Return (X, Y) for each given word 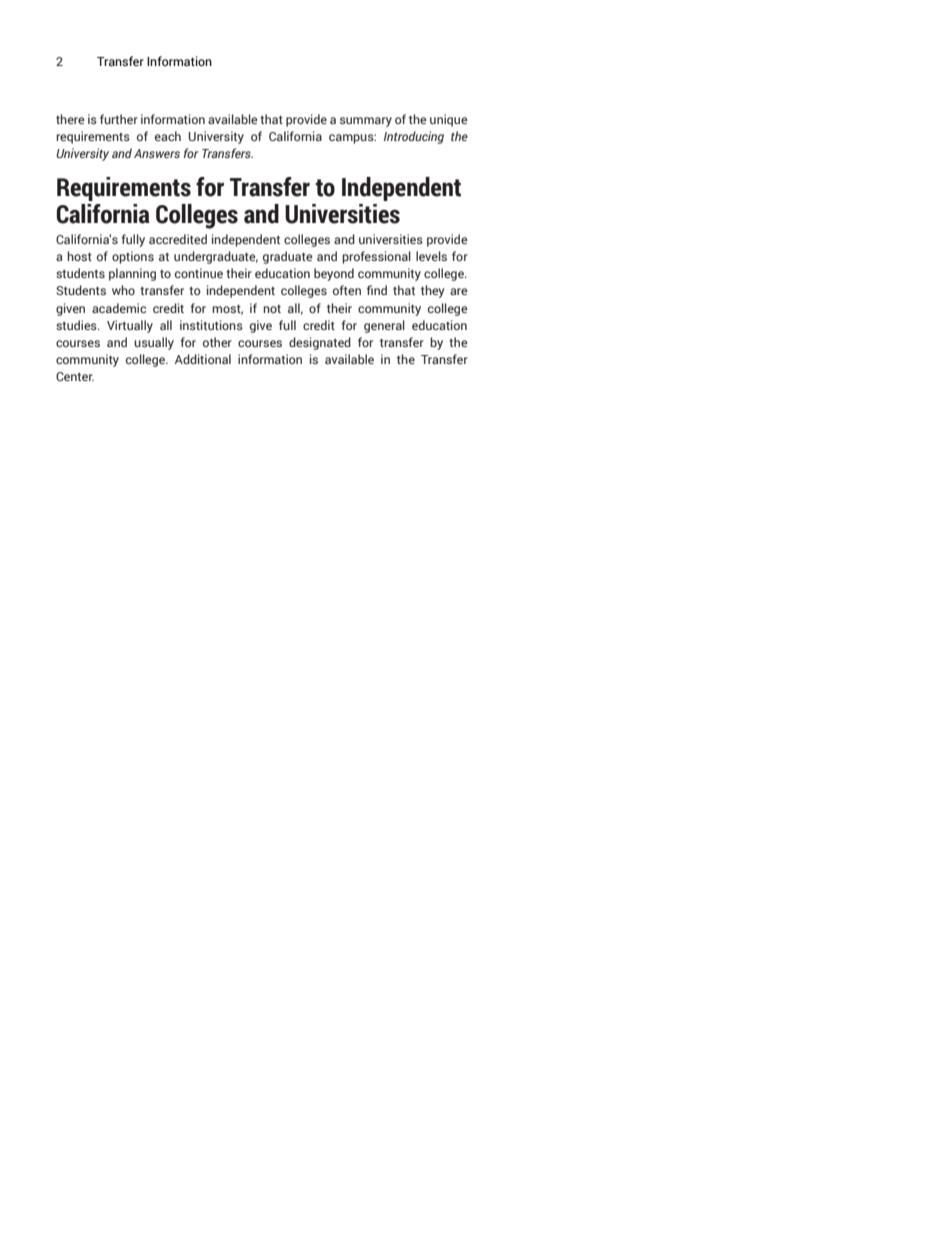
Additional (203, 359)
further (119, 119)
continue (199, 273)
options (133, 257)
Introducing (414, 137)
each (168, 136)
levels (431, 256)
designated (320, 343)
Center (75, 376)
